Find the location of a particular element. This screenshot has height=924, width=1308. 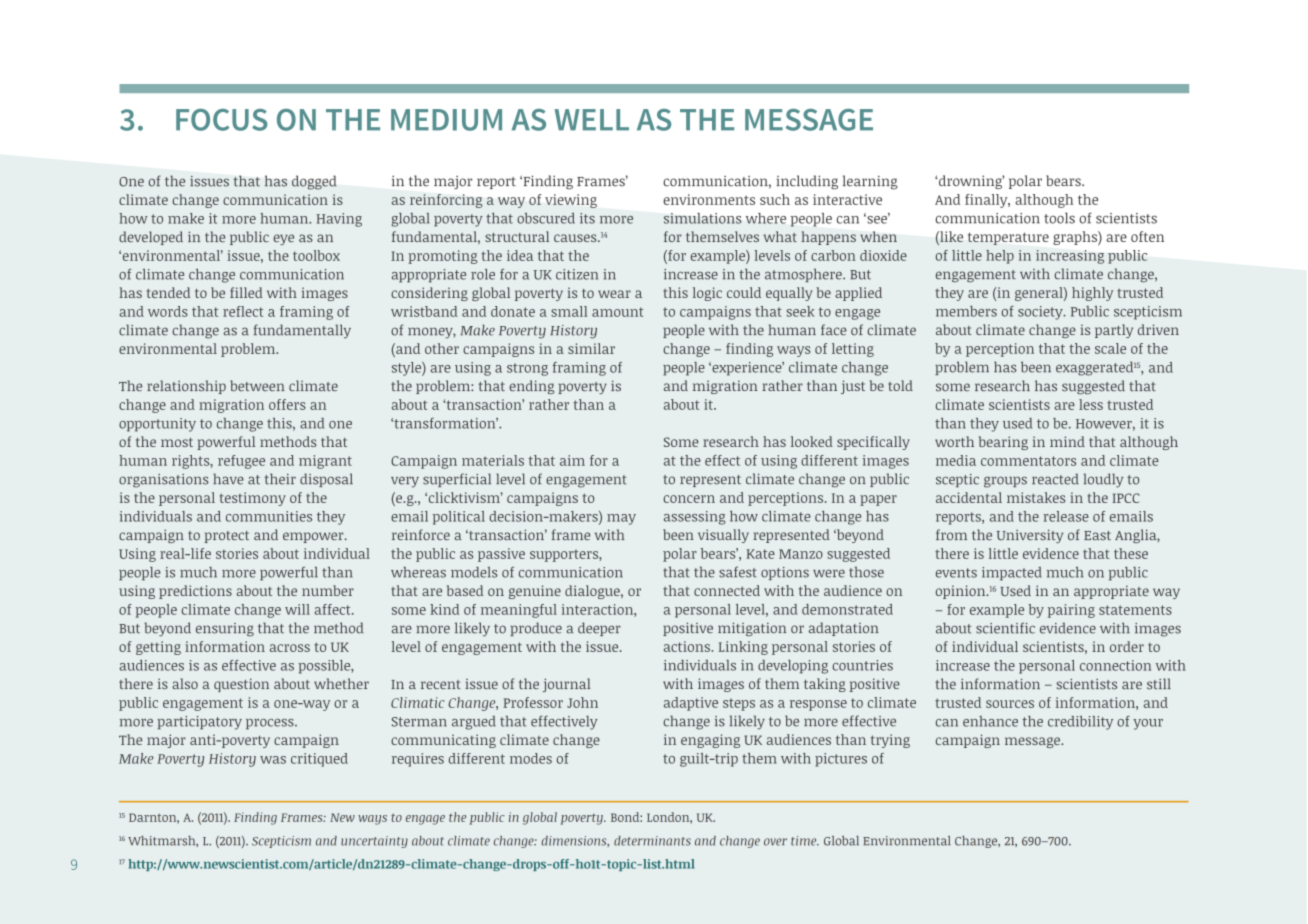

FOCUS is located at coordinates (222, 120).
